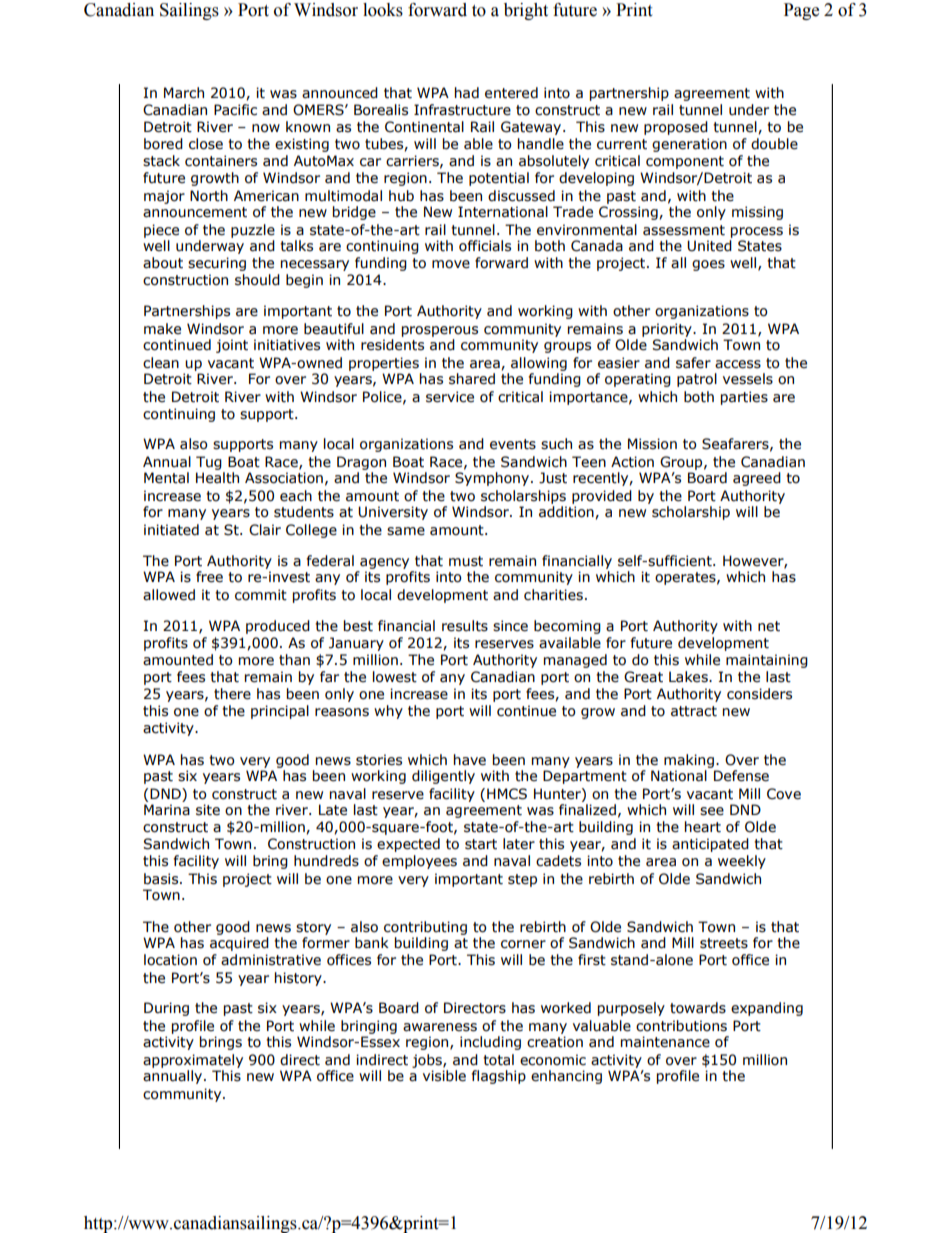 The image size is (952, 1233). What do you see at coordinates (801, 11) in the document?
I see `Page` at bounding box center [801, 11].
